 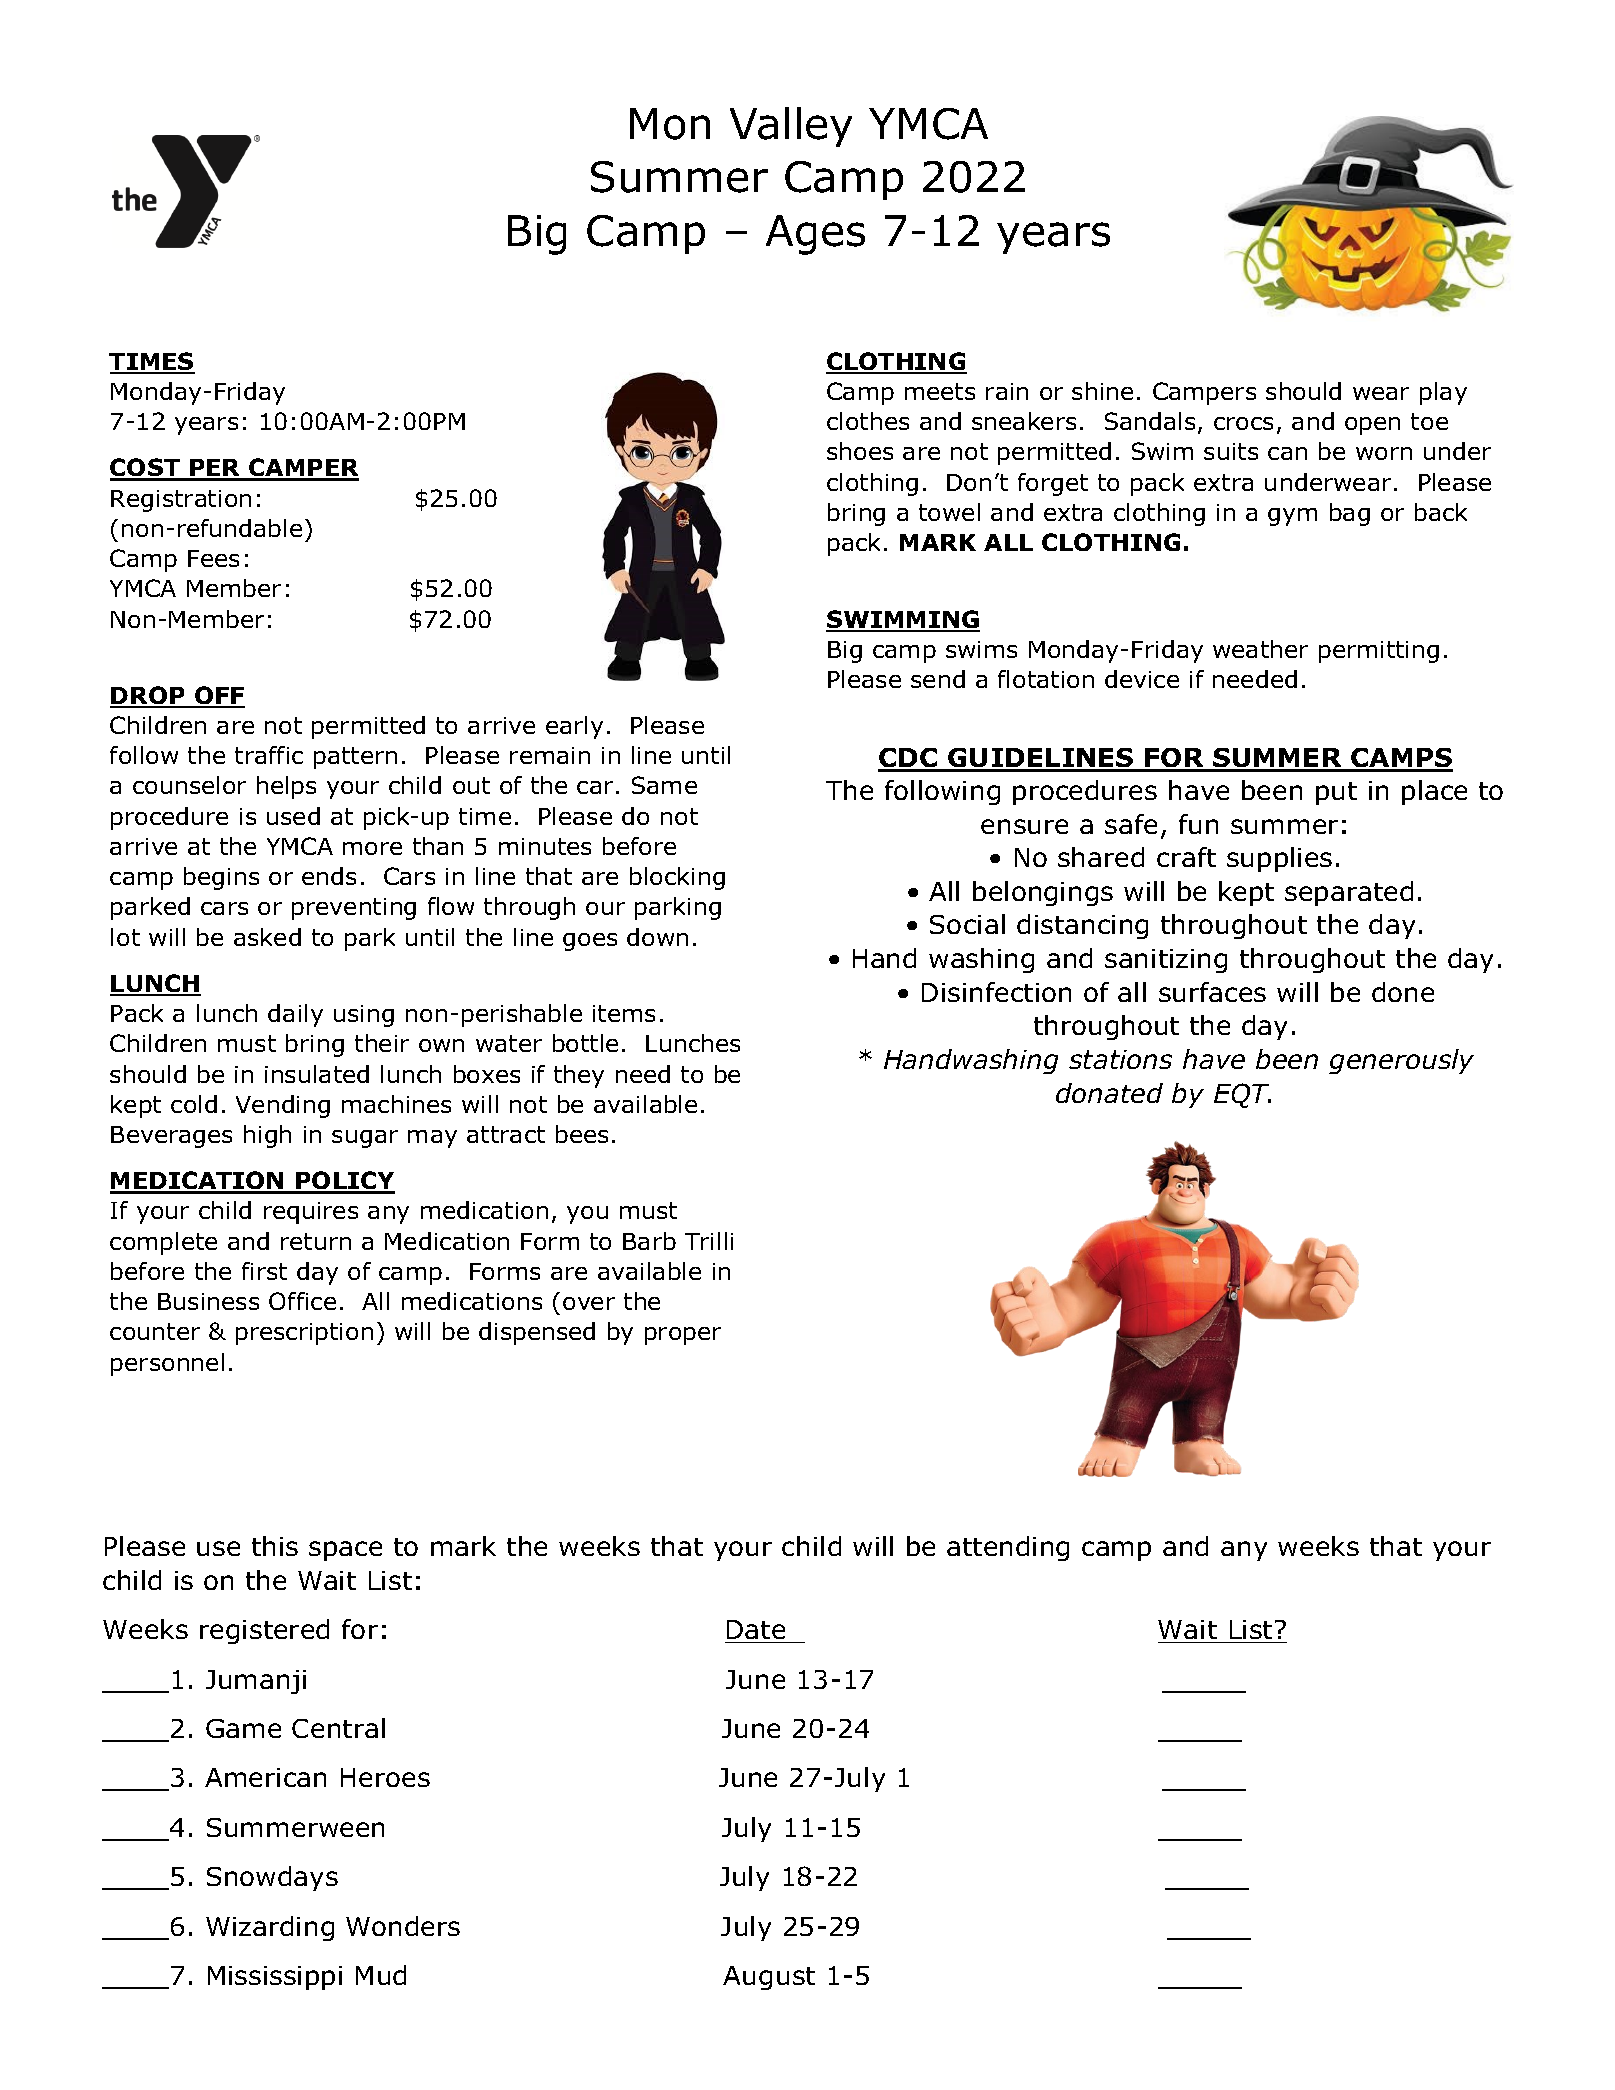 What do you see at coordinates (649, 1241) in the page?
I see `Barb` at bounding box center [649, 1241].
